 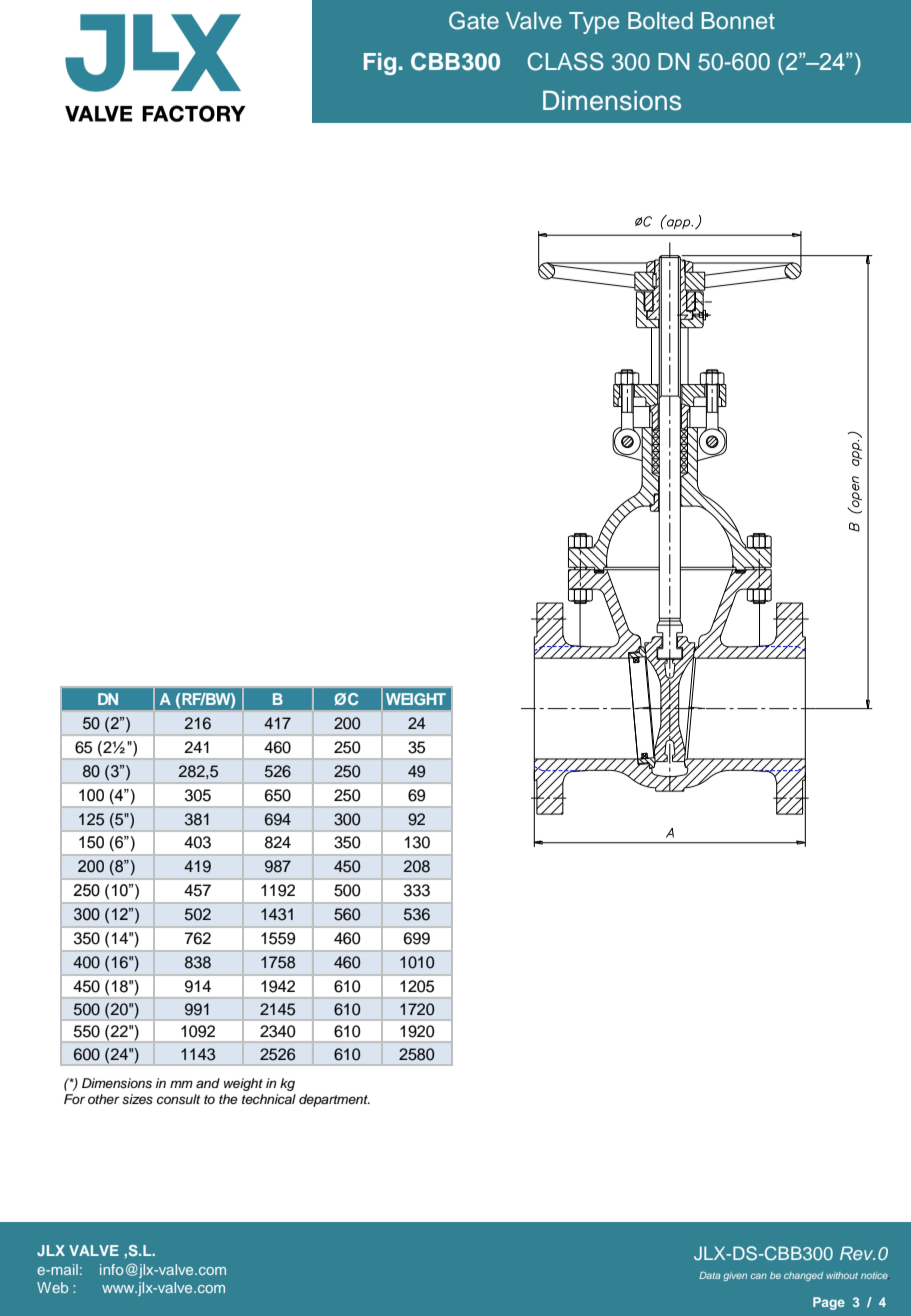 I want to click on Web, so click(x=52, y=1287).
